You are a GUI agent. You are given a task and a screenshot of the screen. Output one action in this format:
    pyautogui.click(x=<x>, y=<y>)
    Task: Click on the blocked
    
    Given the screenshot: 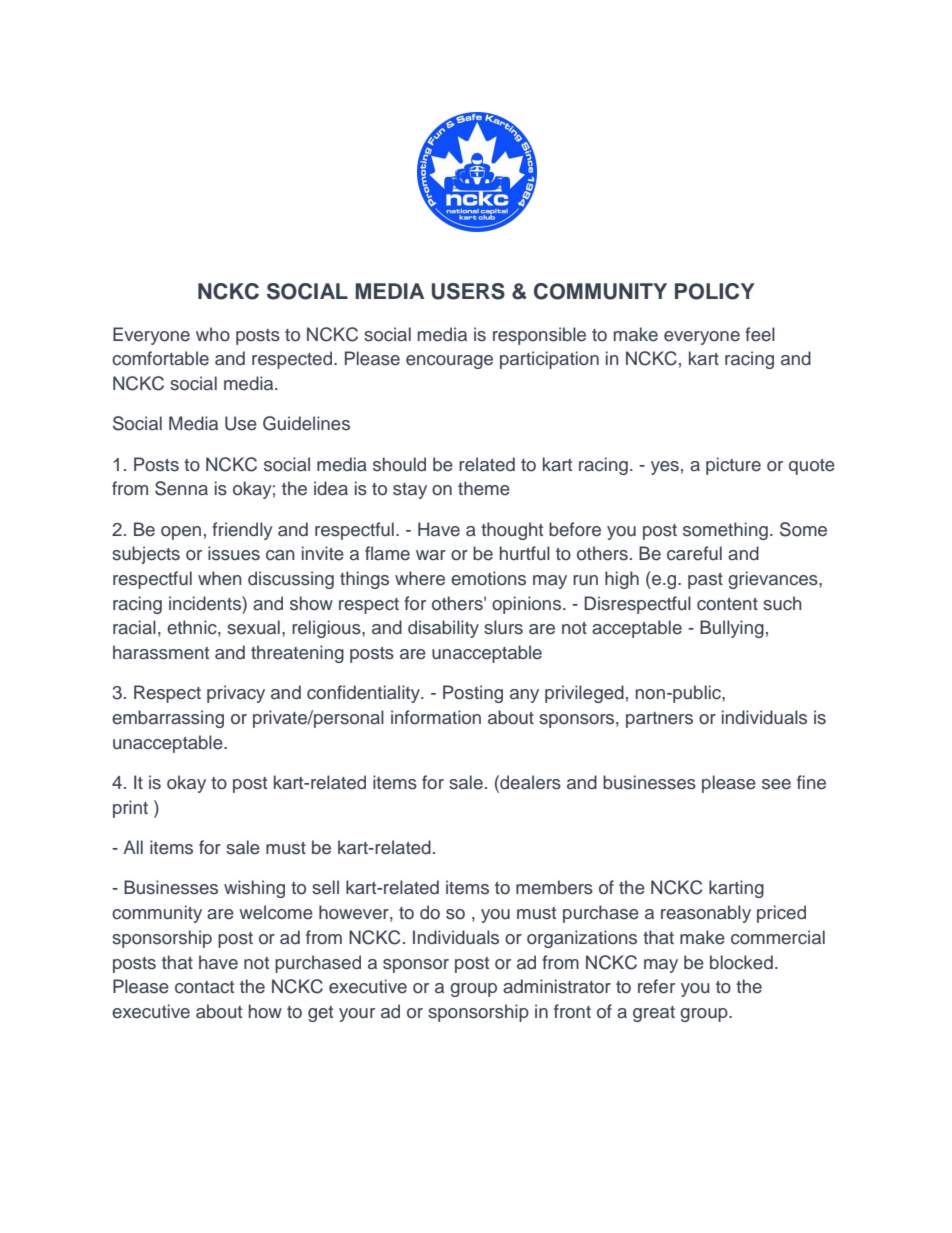 What is the action you would take?
    pyautogui.click(x=741, y=962)
